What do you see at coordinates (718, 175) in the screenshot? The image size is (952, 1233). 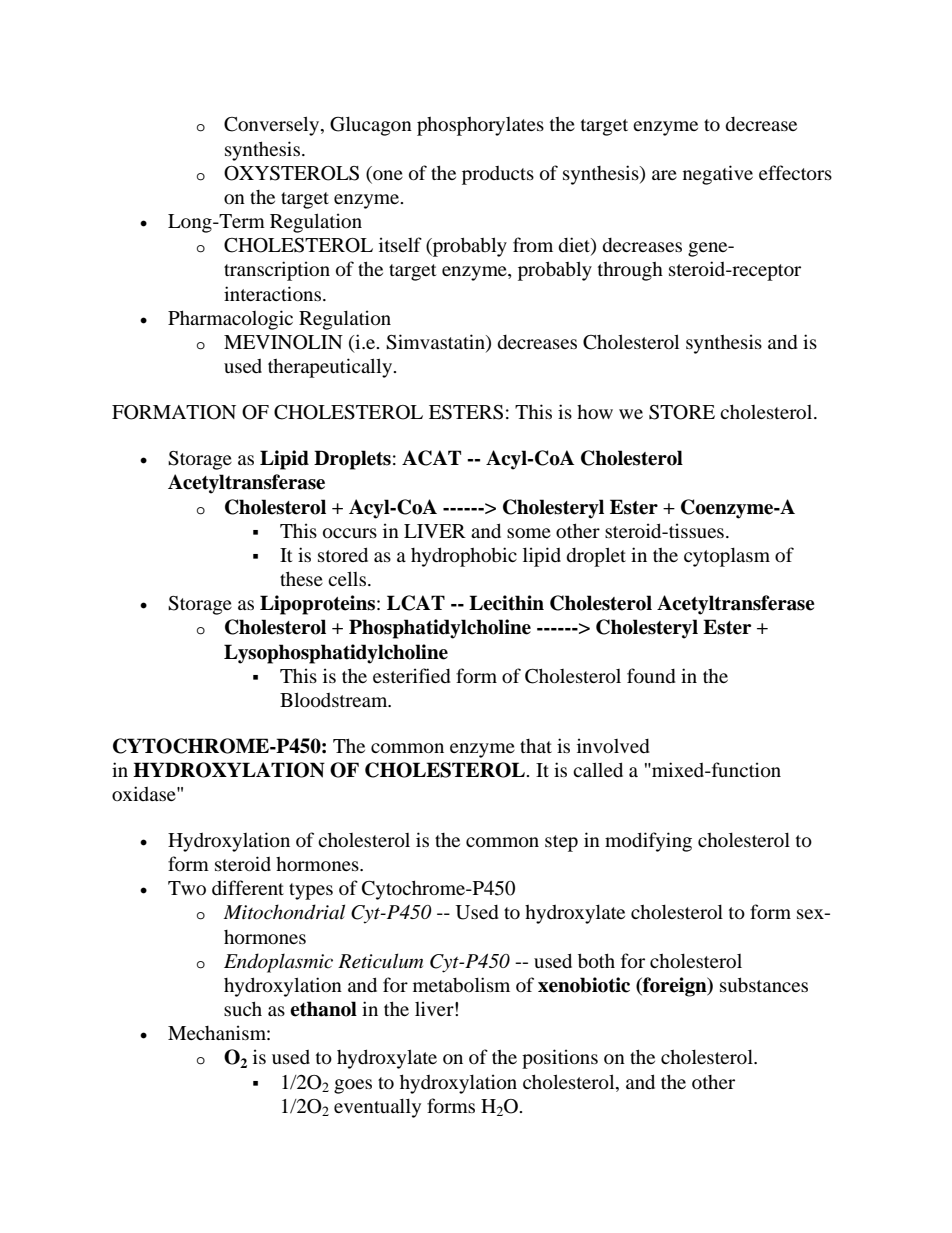 I see `negative` at bounding box center [718, 175].
